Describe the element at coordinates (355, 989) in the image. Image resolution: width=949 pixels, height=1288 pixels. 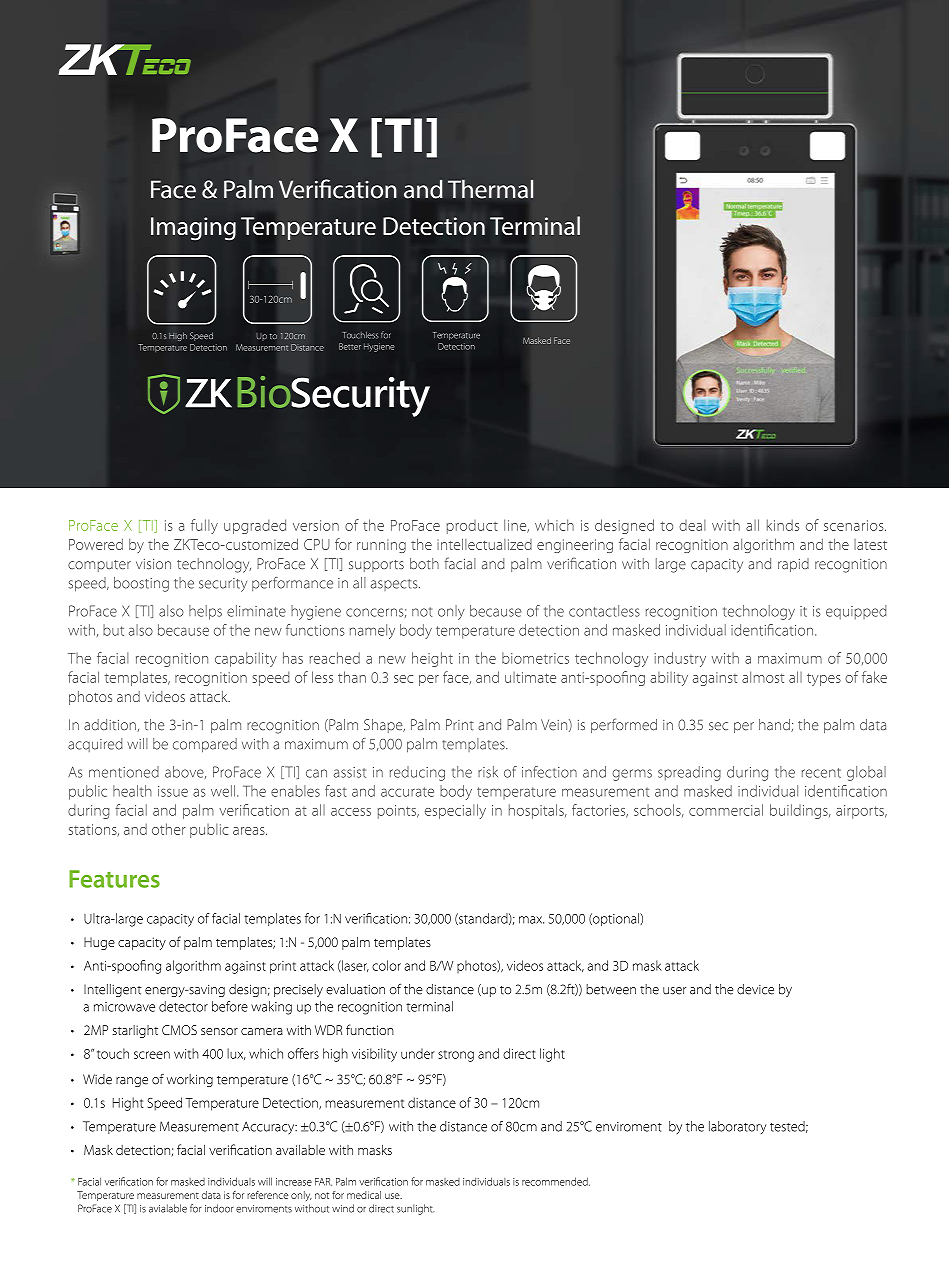
I see `evaluation` at that location.
